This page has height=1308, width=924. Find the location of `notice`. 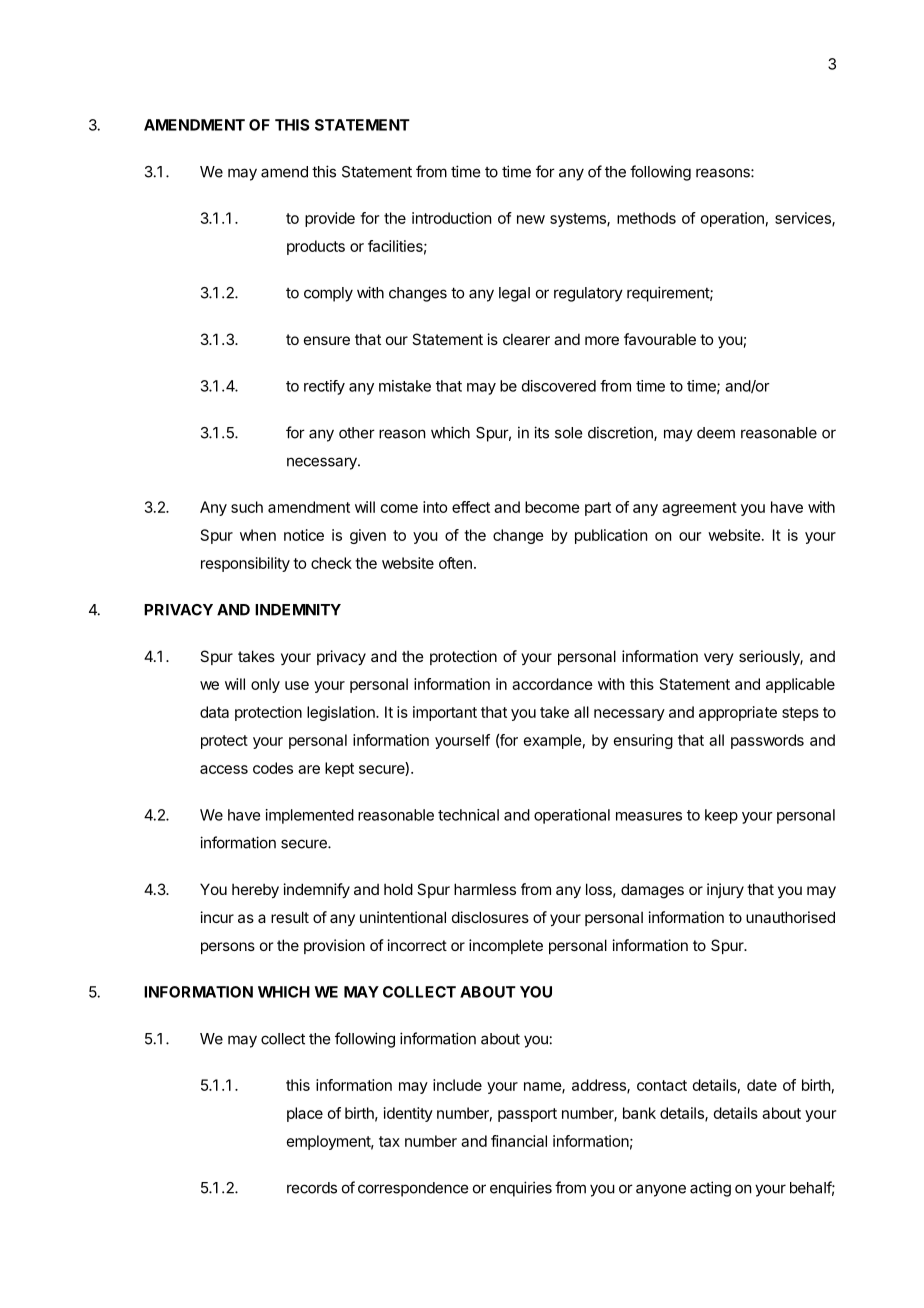

notice is located at coordinates (304, 535).
